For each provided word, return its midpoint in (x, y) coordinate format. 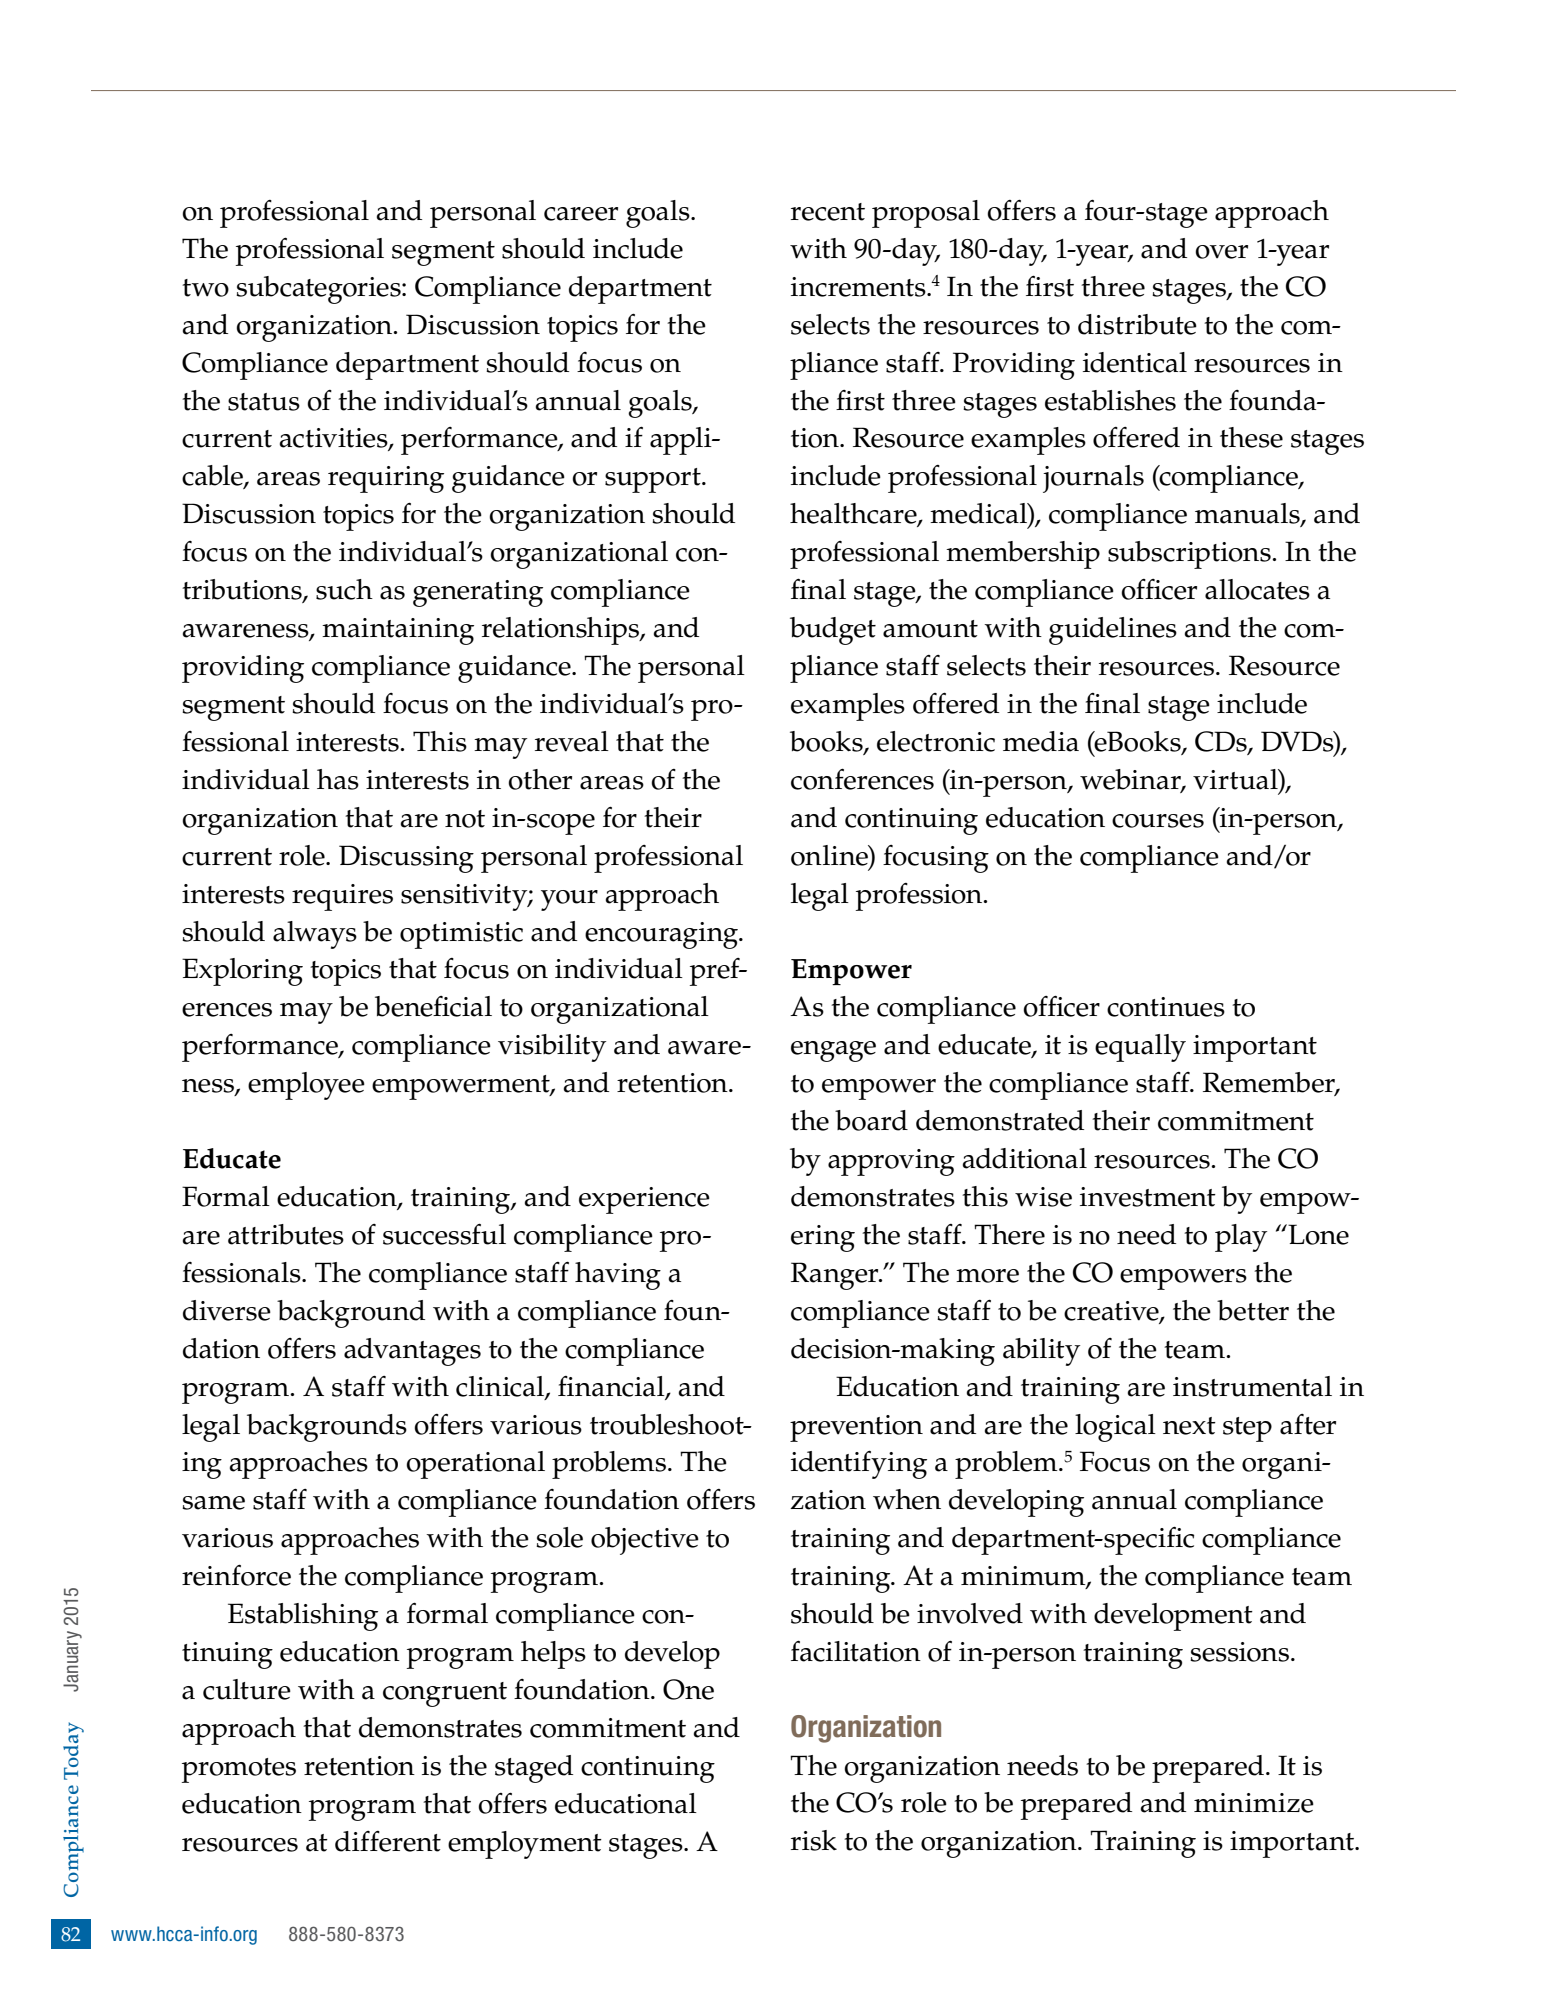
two (205, 288)
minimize (1254, 1803)
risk (814, 1840)
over (1221, 252)
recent (828, 212)
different (388, 1841)
